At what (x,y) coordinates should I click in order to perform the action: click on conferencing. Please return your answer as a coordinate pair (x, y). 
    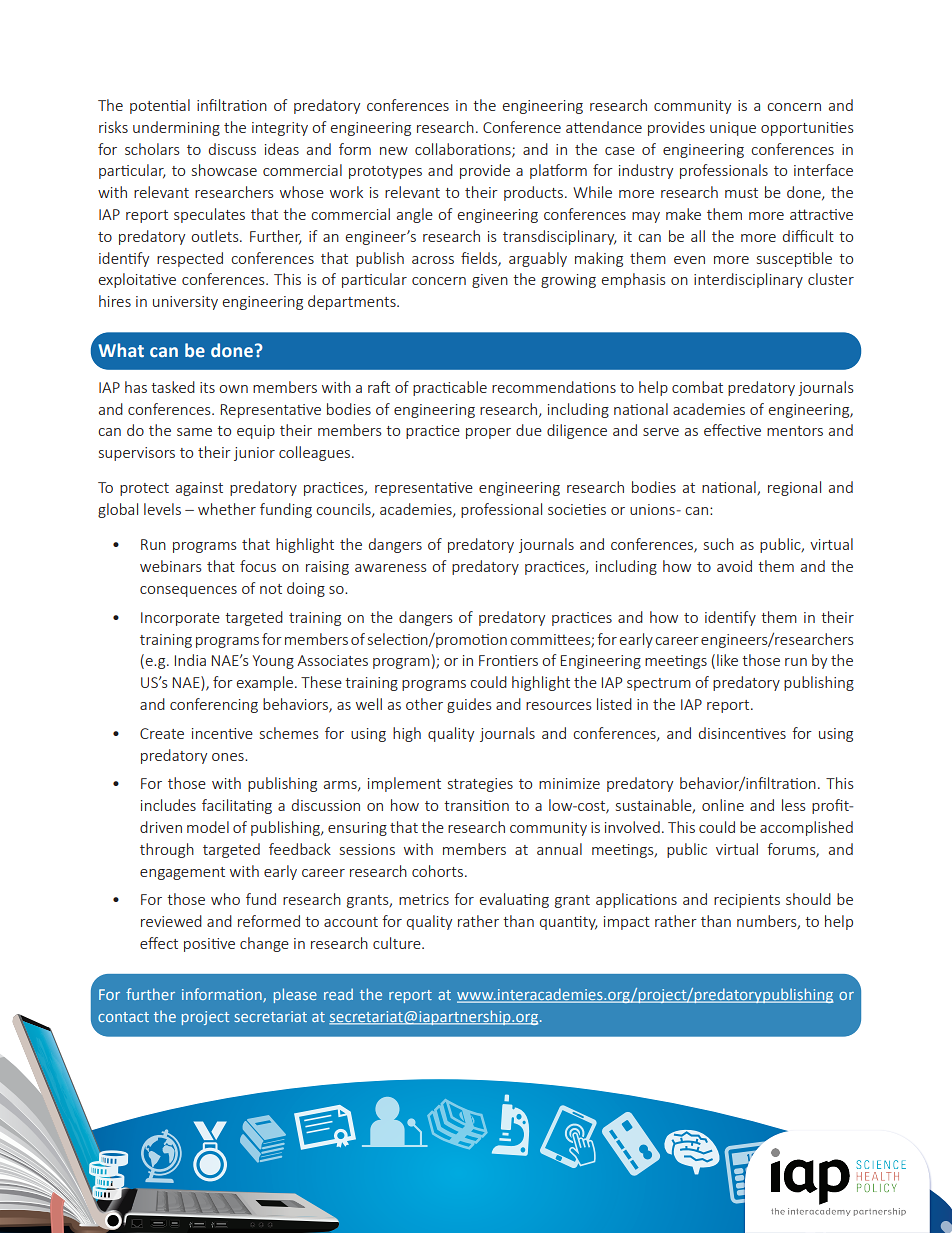
    Looking at the image, I should click on (214, 705).
